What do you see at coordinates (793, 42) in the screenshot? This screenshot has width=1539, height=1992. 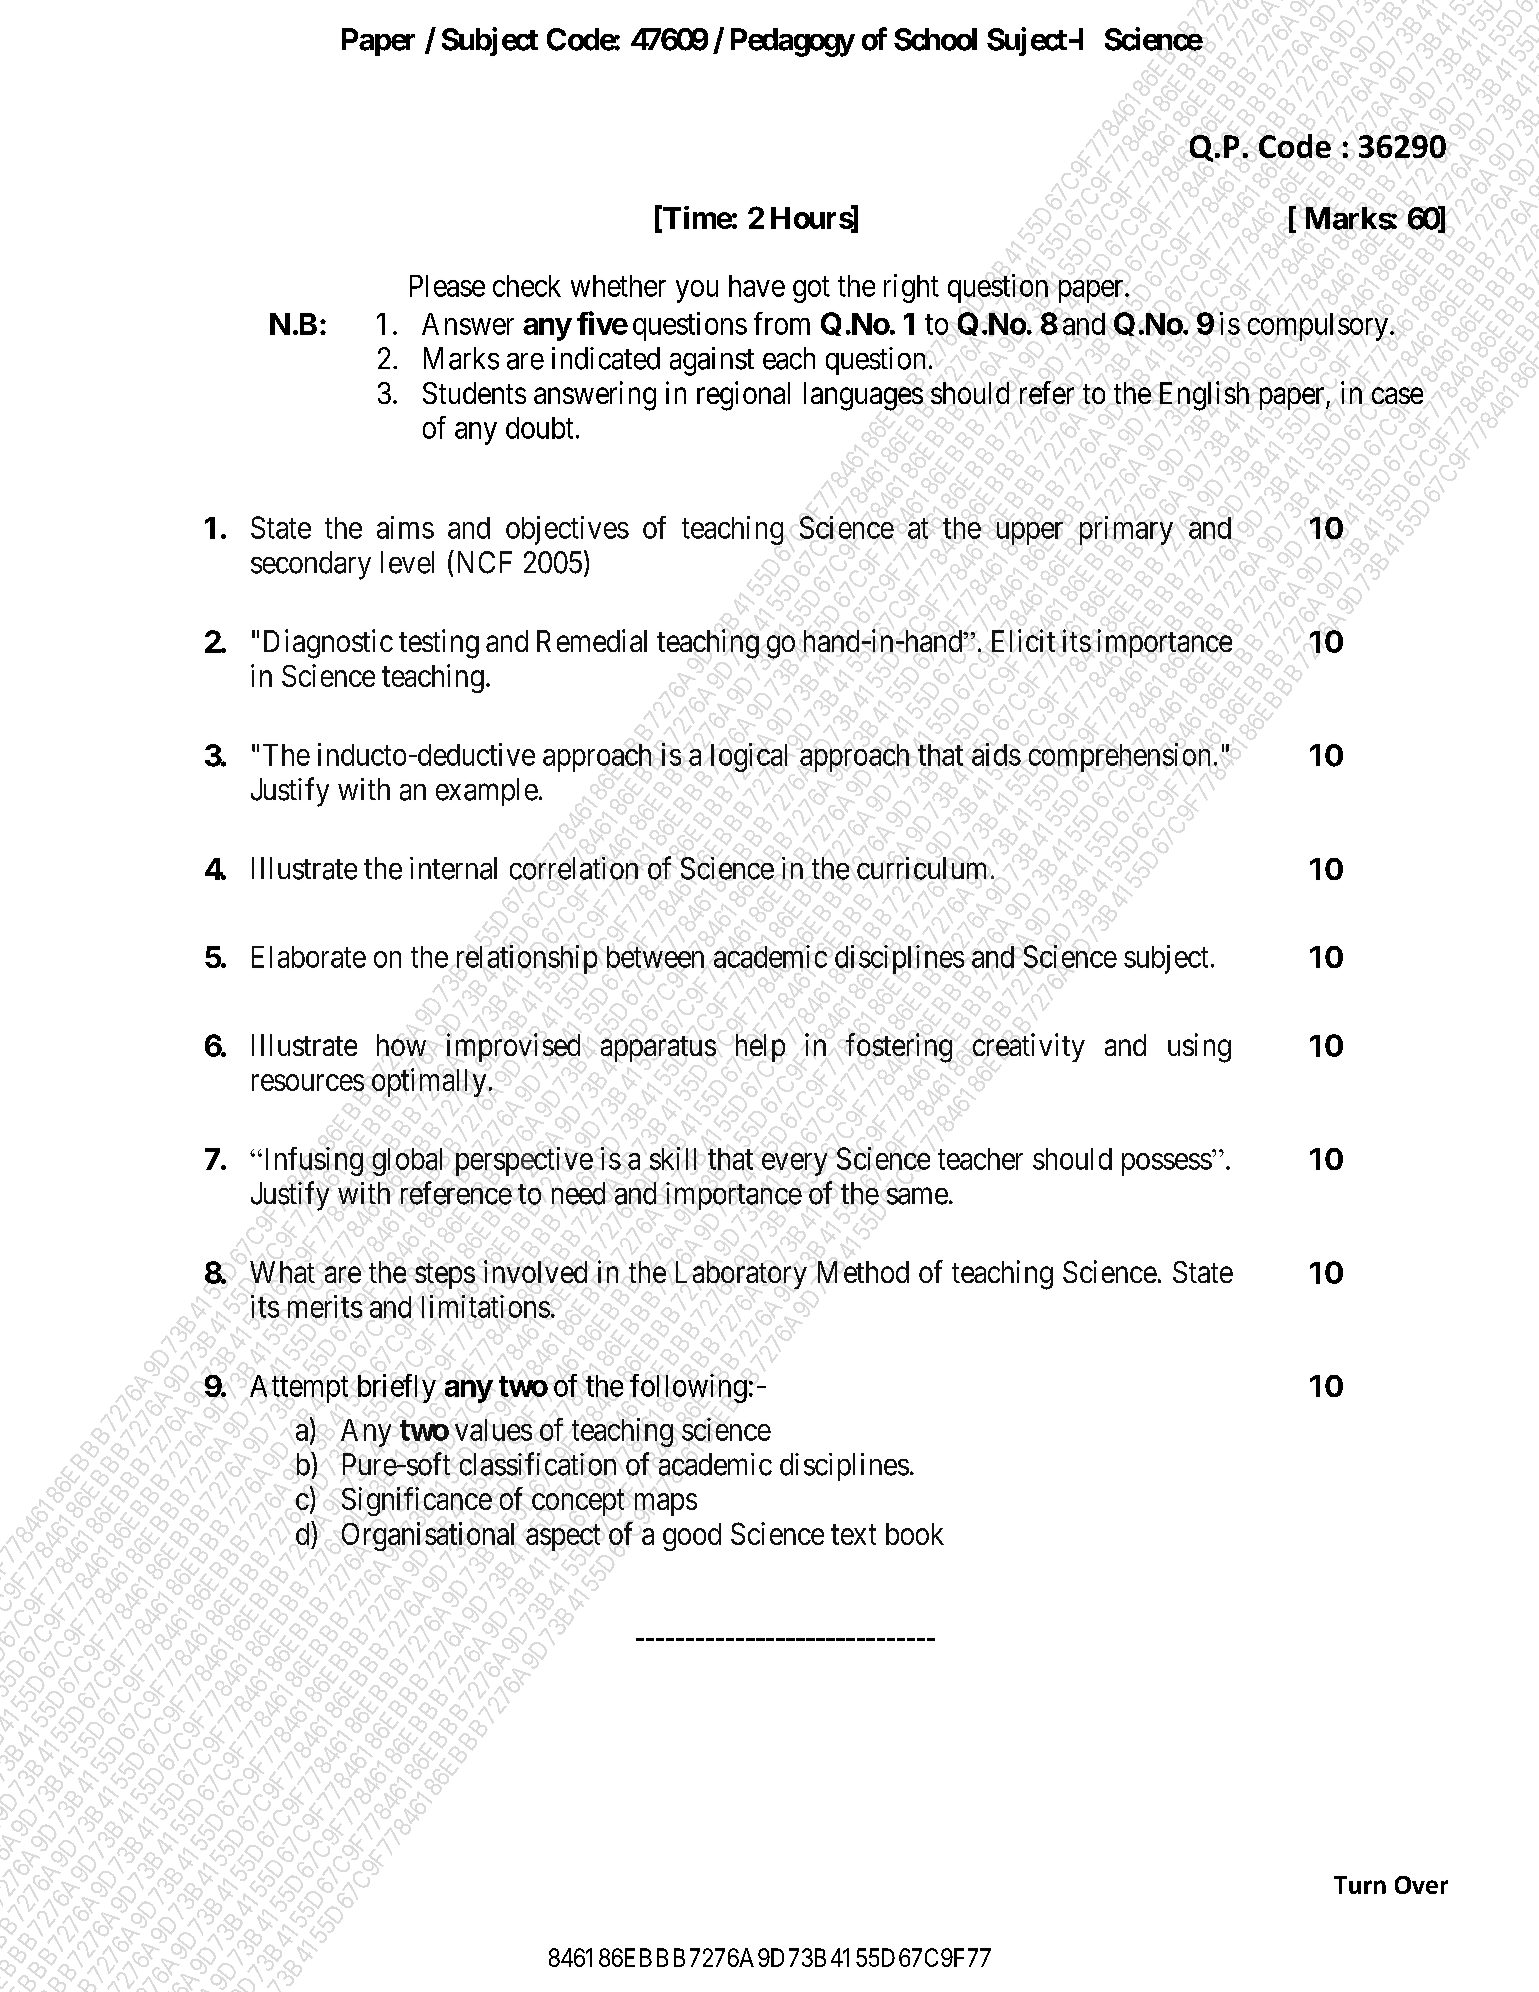 I see `Pedagogy` at bounding box center [793, 42].
